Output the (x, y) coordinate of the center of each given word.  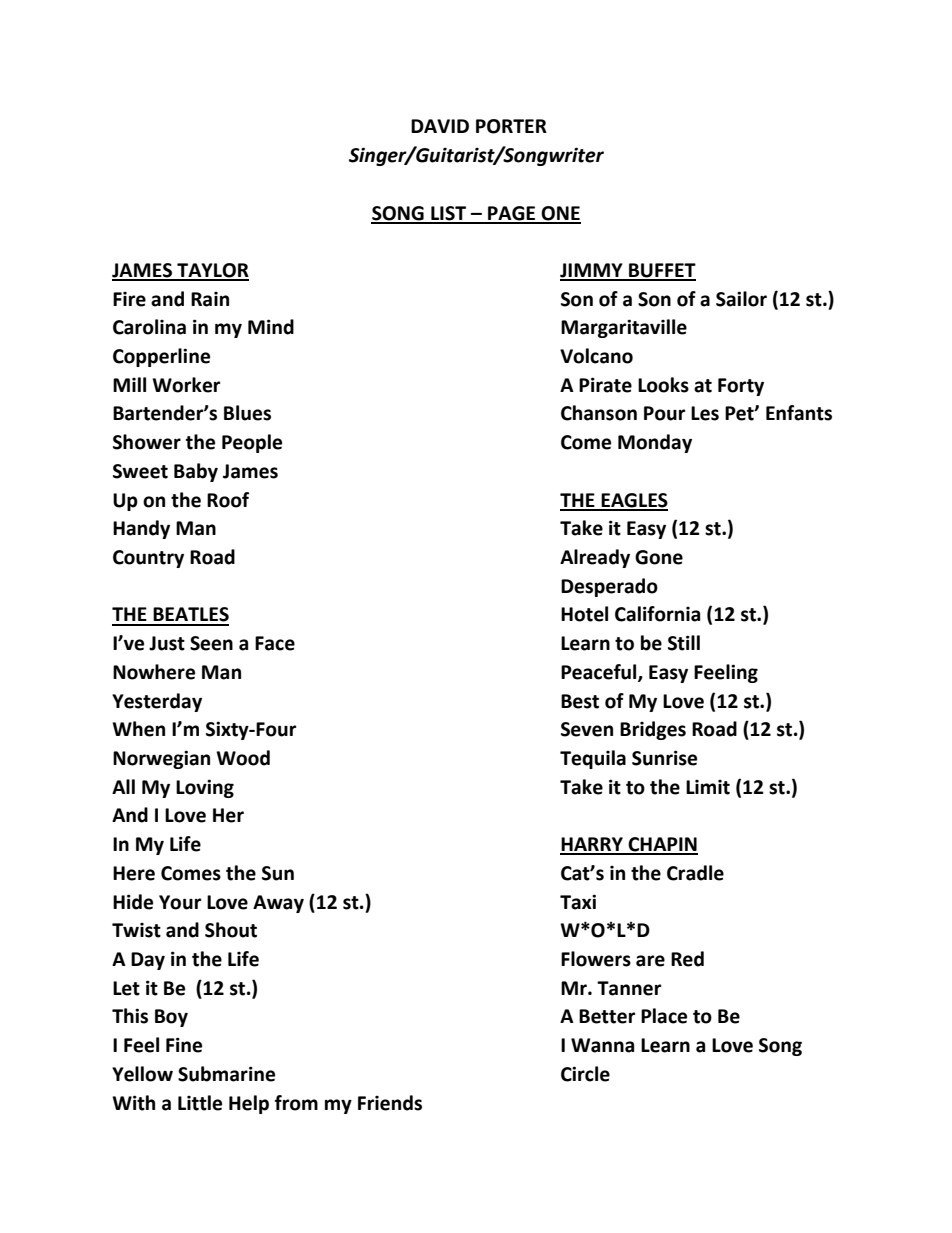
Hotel (584, 614)
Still (684, 643)
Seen (211, 643)
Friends (390, 1103)
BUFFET (661, 271)
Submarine (226, 1074)
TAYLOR (212, 271)
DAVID (440, 126)
